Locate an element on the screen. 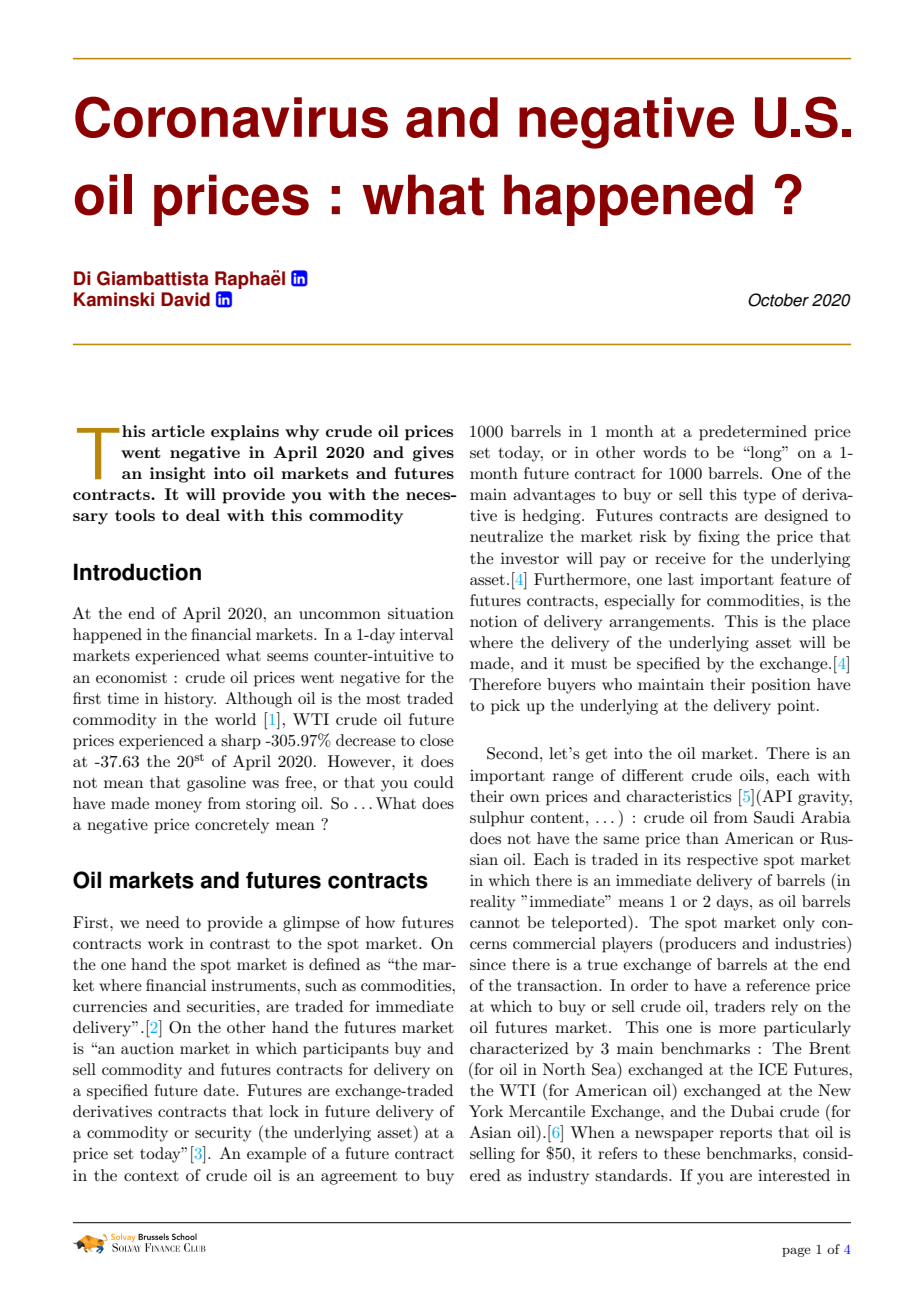 The image size is (924, 1308). pick is located at coordinates (505, 707).
